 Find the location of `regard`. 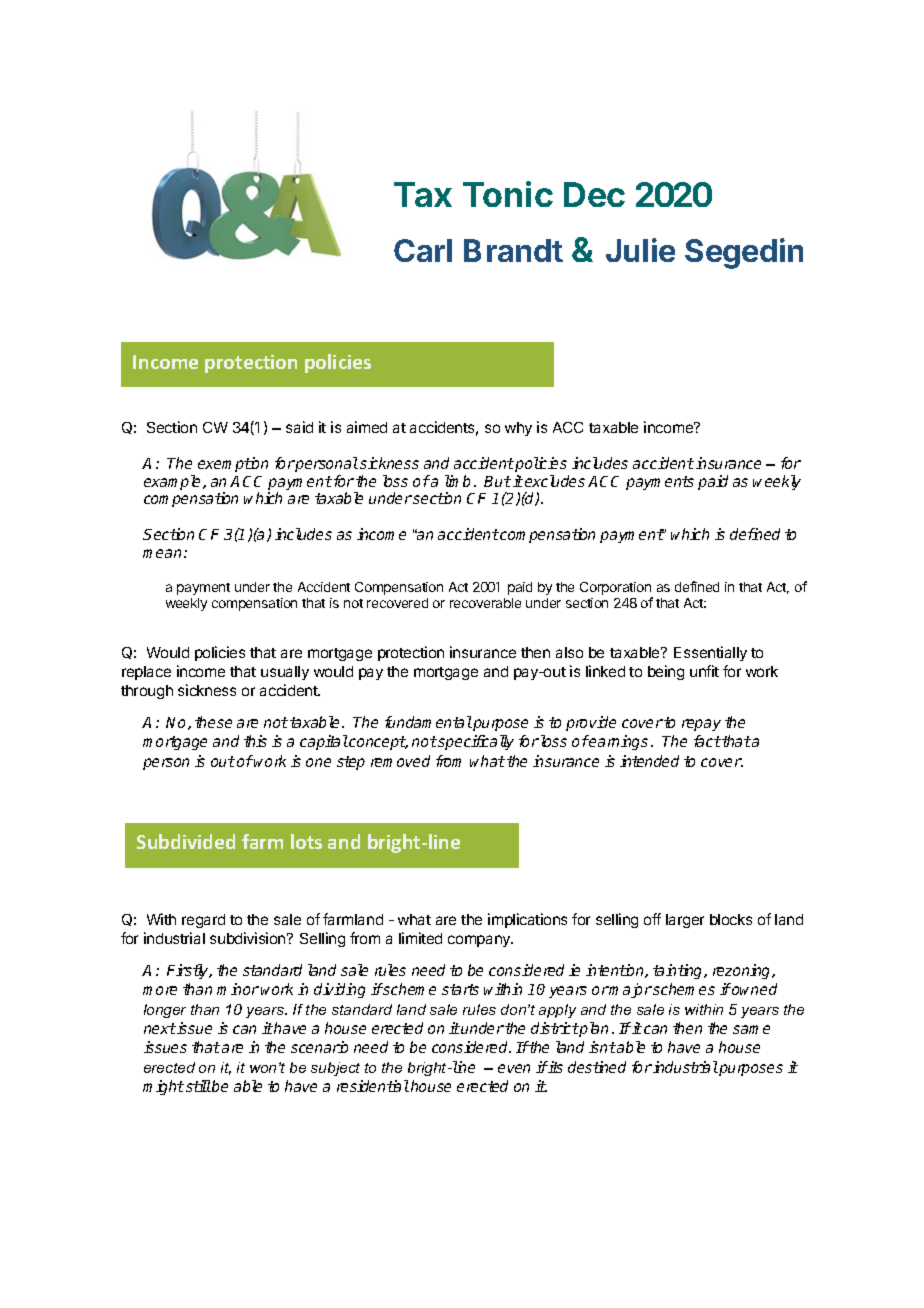

regard is located at coordinates (203, 921).
